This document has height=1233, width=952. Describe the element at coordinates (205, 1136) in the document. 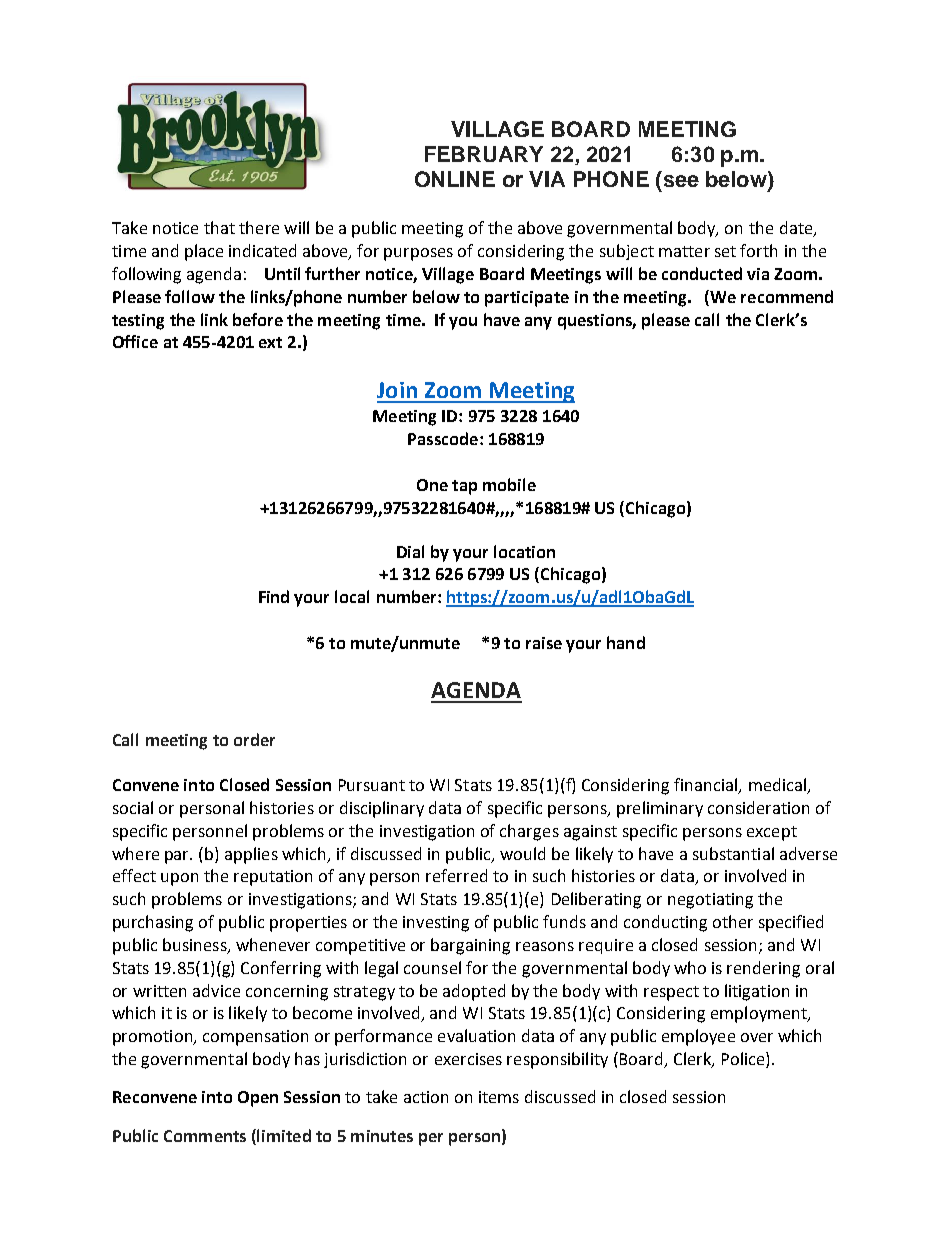

I see `Comments` at that location.
